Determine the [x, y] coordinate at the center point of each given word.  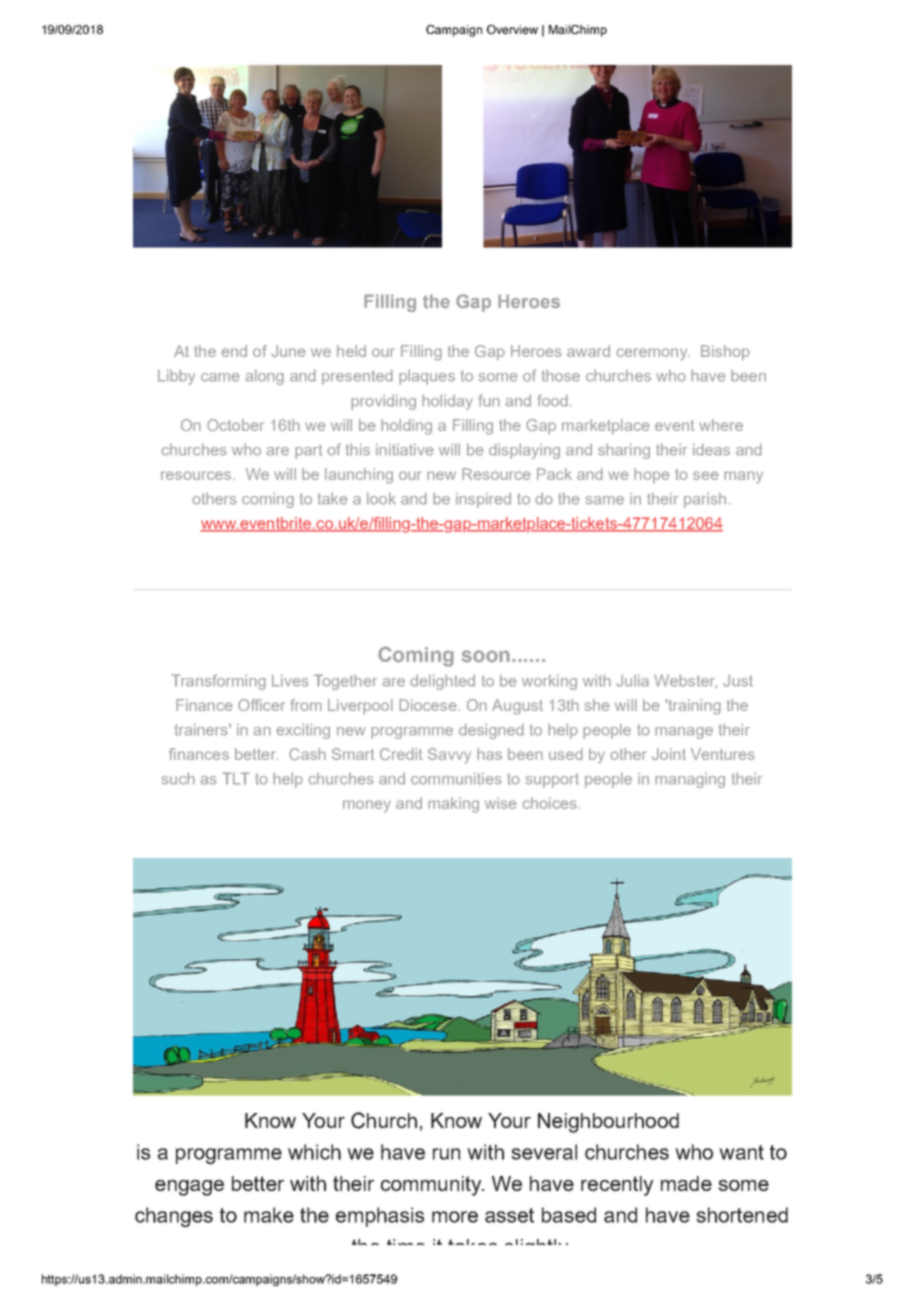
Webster [685, 681]
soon [487, 656]
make [269, 1215]
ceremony [653, 354]
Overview [512, 29]
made [686, 1183]
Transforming [218, 682]
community [432, 1186]
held [351, 351]
